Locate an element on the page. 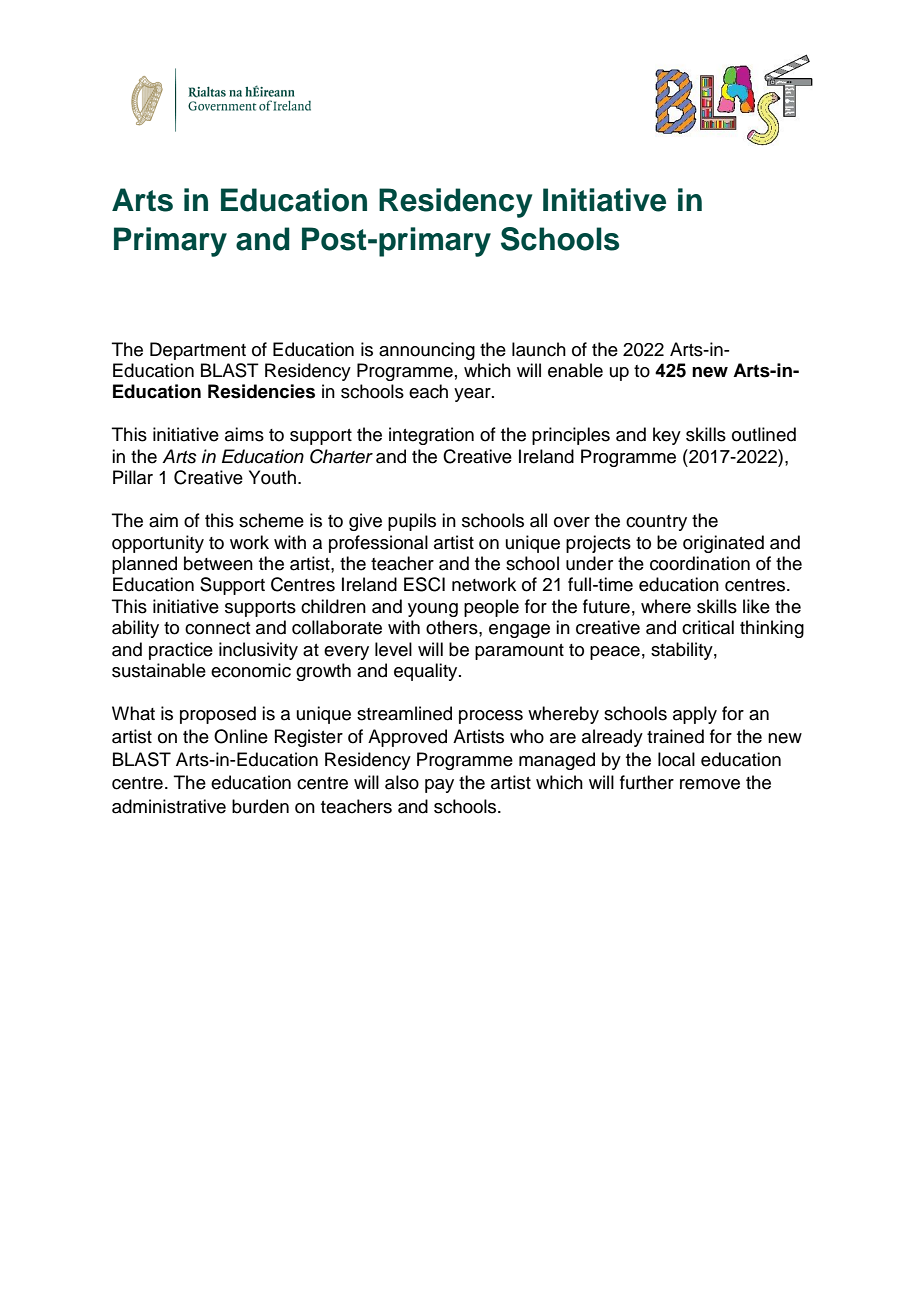 The image size is (924, 1308). between is located at coordinates (218, 563).
